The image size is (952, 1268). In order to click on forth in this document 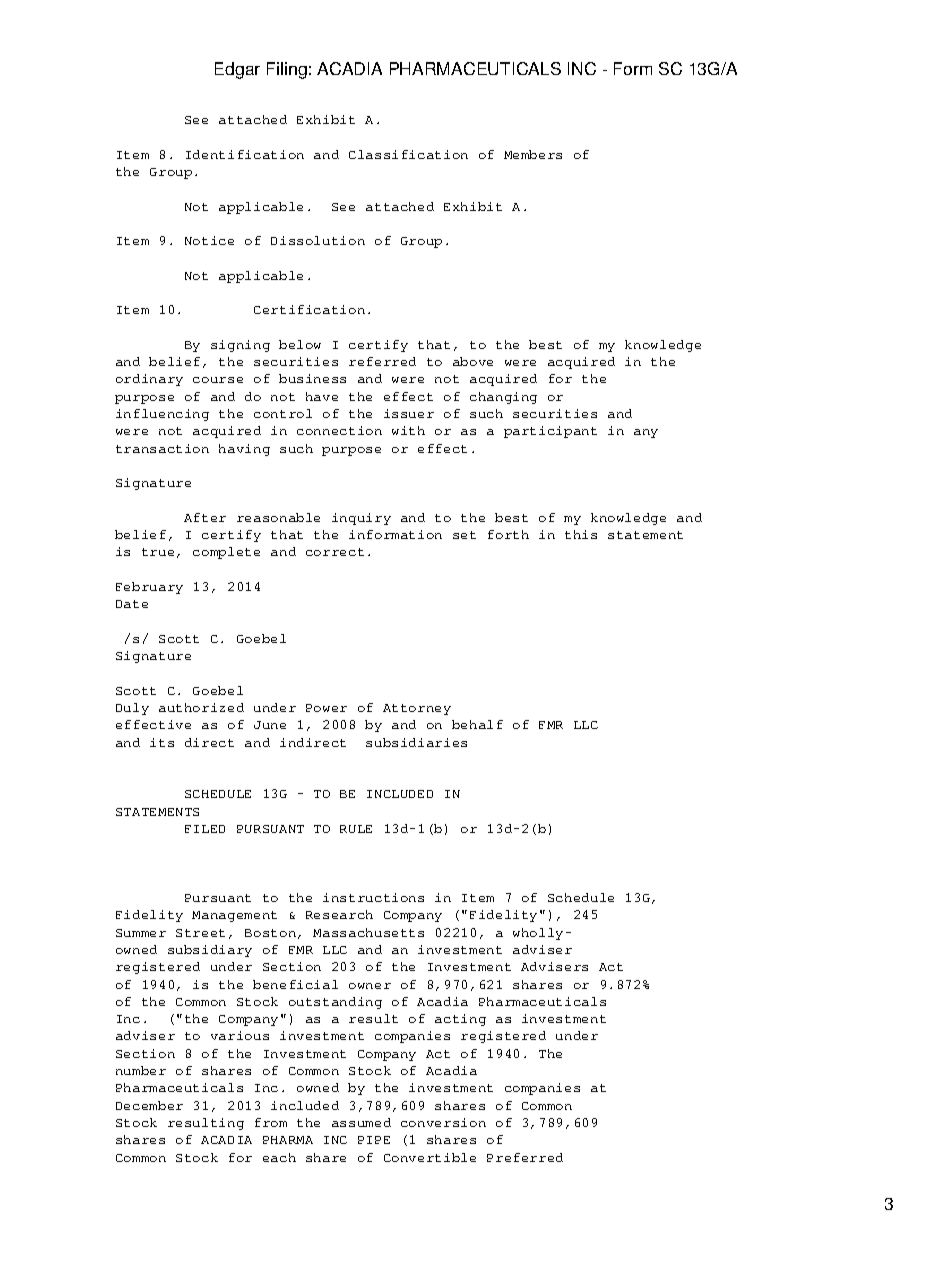, I will do `click(508, 534)`.
